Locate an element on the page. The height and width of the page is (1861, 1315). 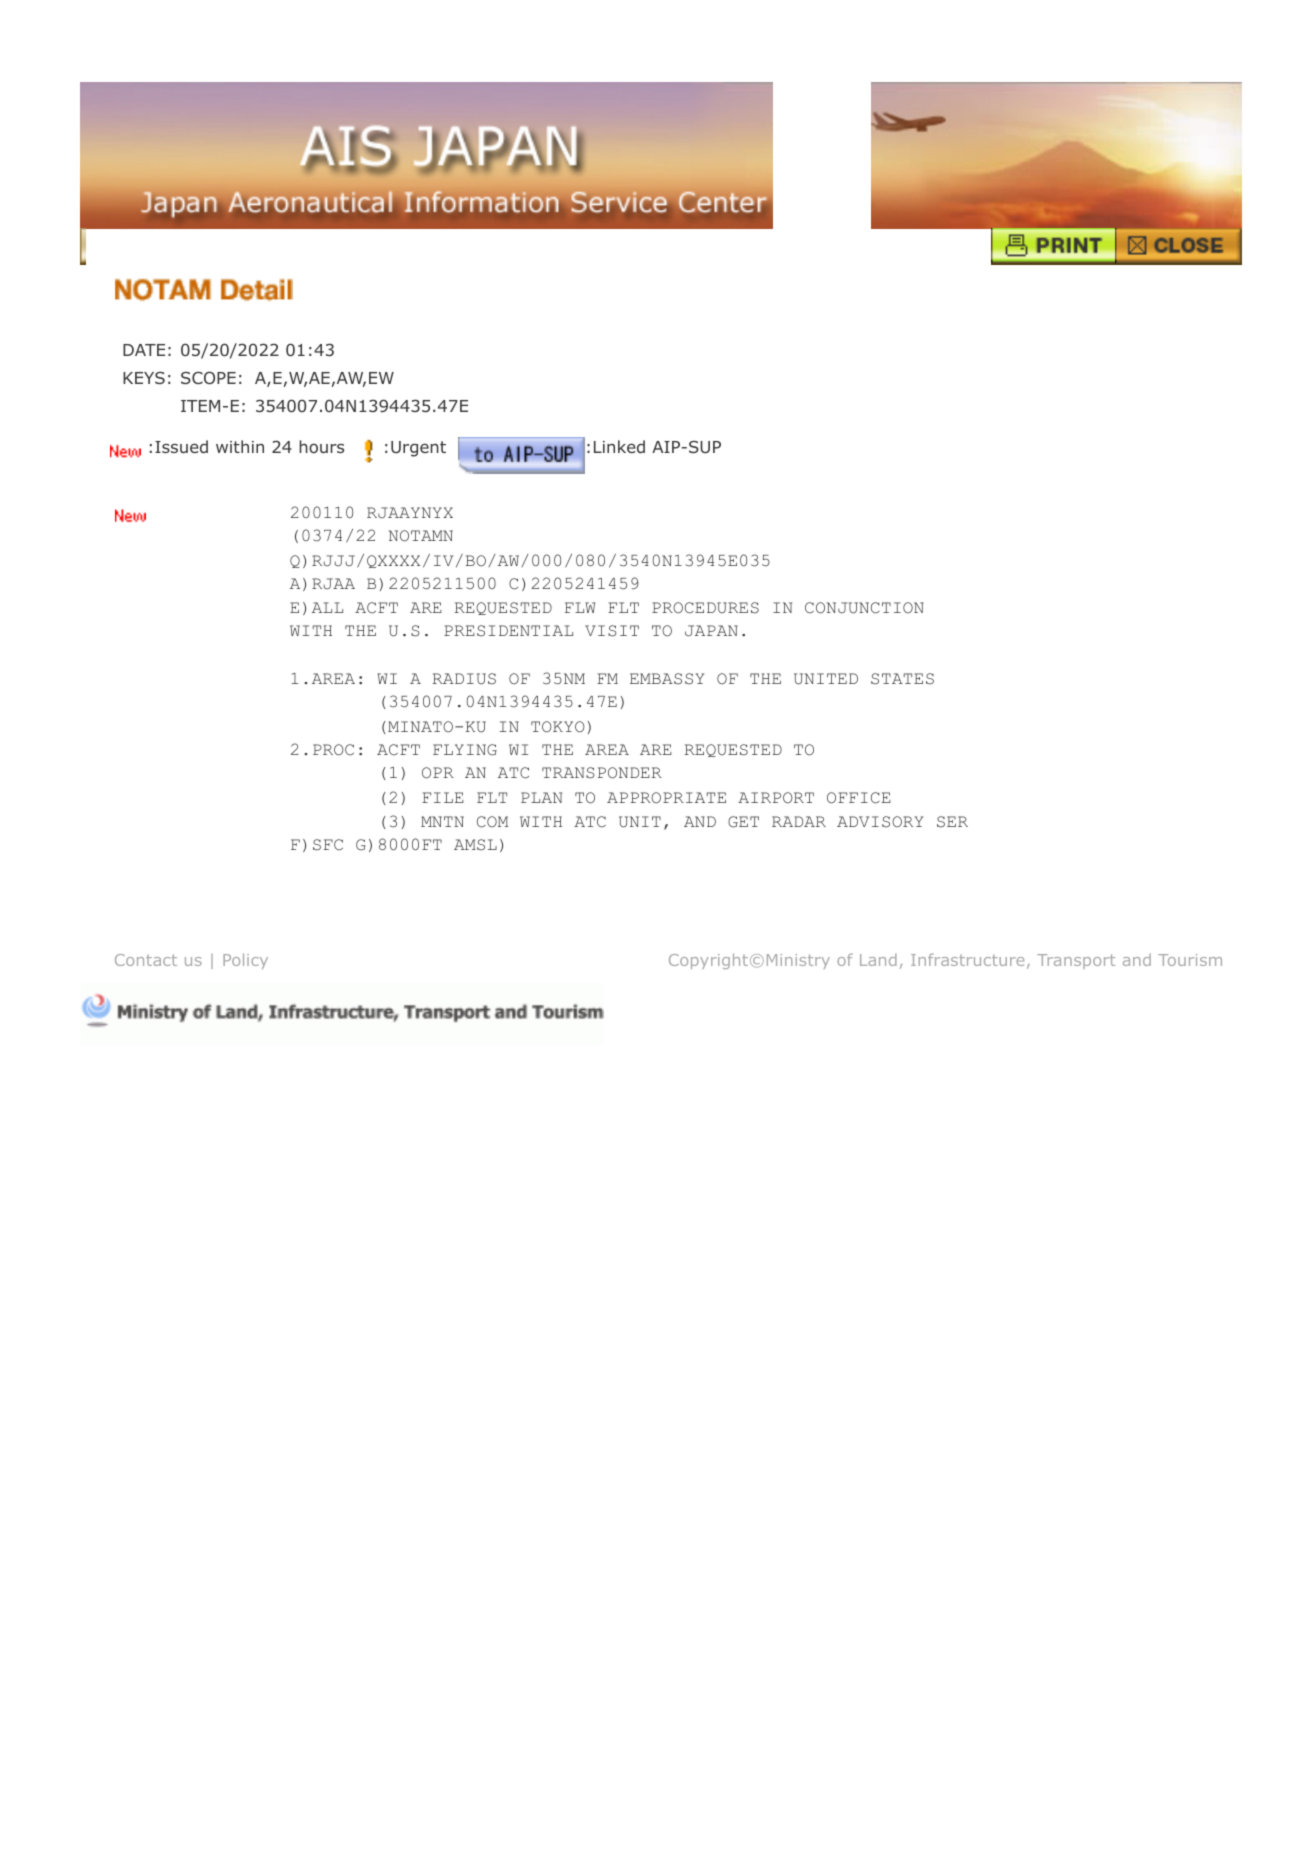
Urgent is located at coordinates (418, 449).
